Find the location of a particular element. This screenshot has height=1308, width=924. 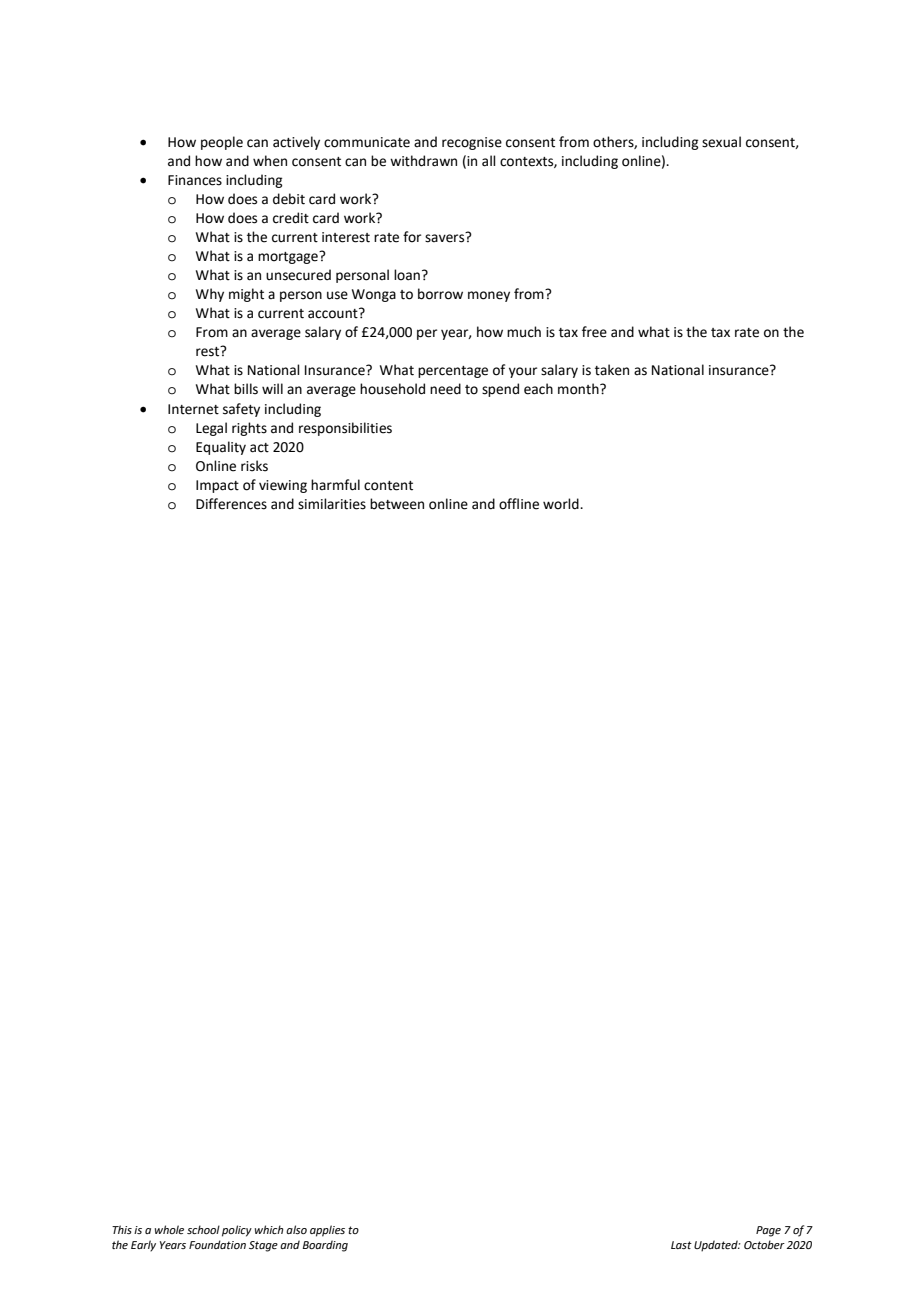

between is located at coordinates (397, 504).
